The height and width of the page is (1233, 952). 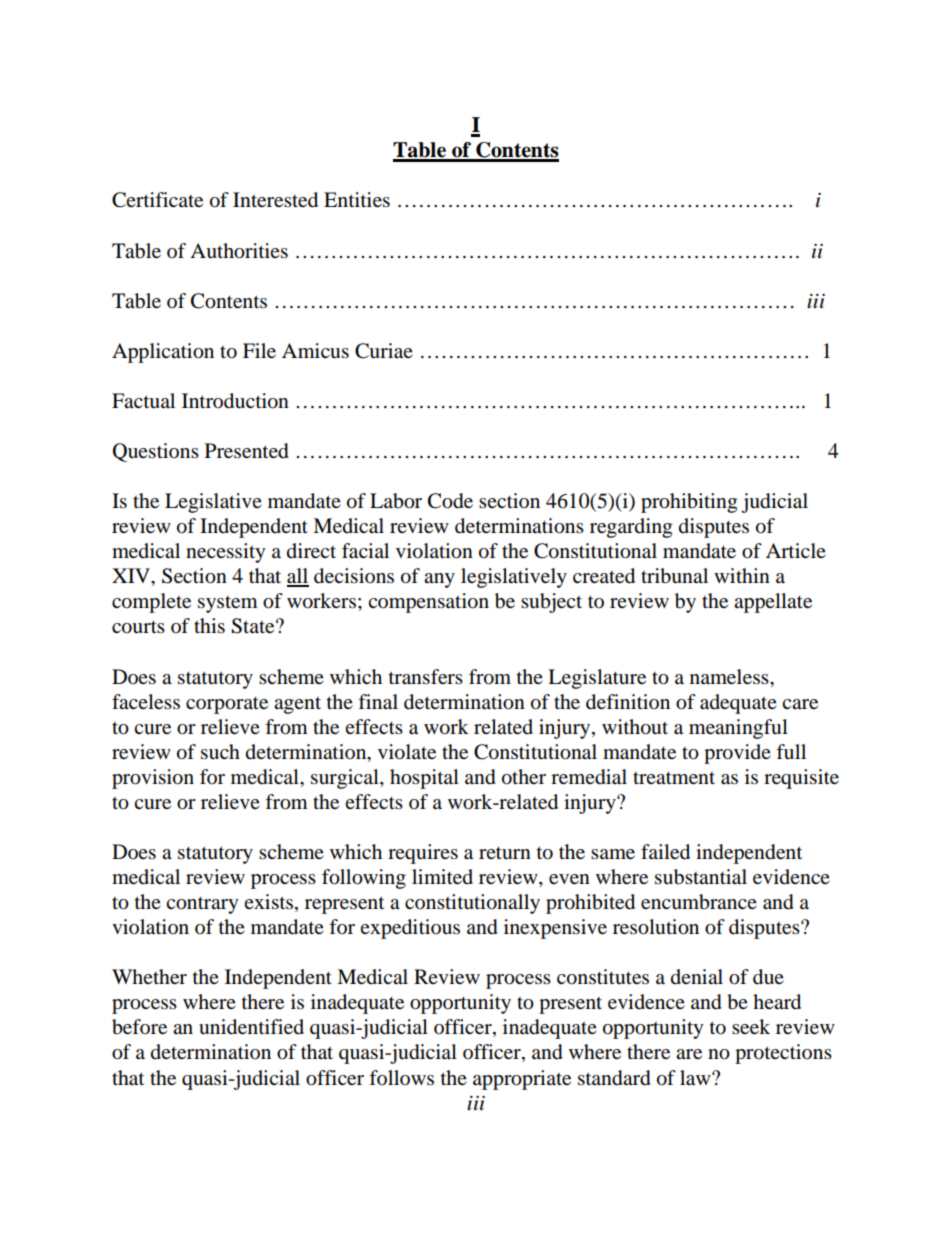 What do you see at coordinates (251, 1027) in the page?
I see `unidentified` at bounding box center [251, 1027].
